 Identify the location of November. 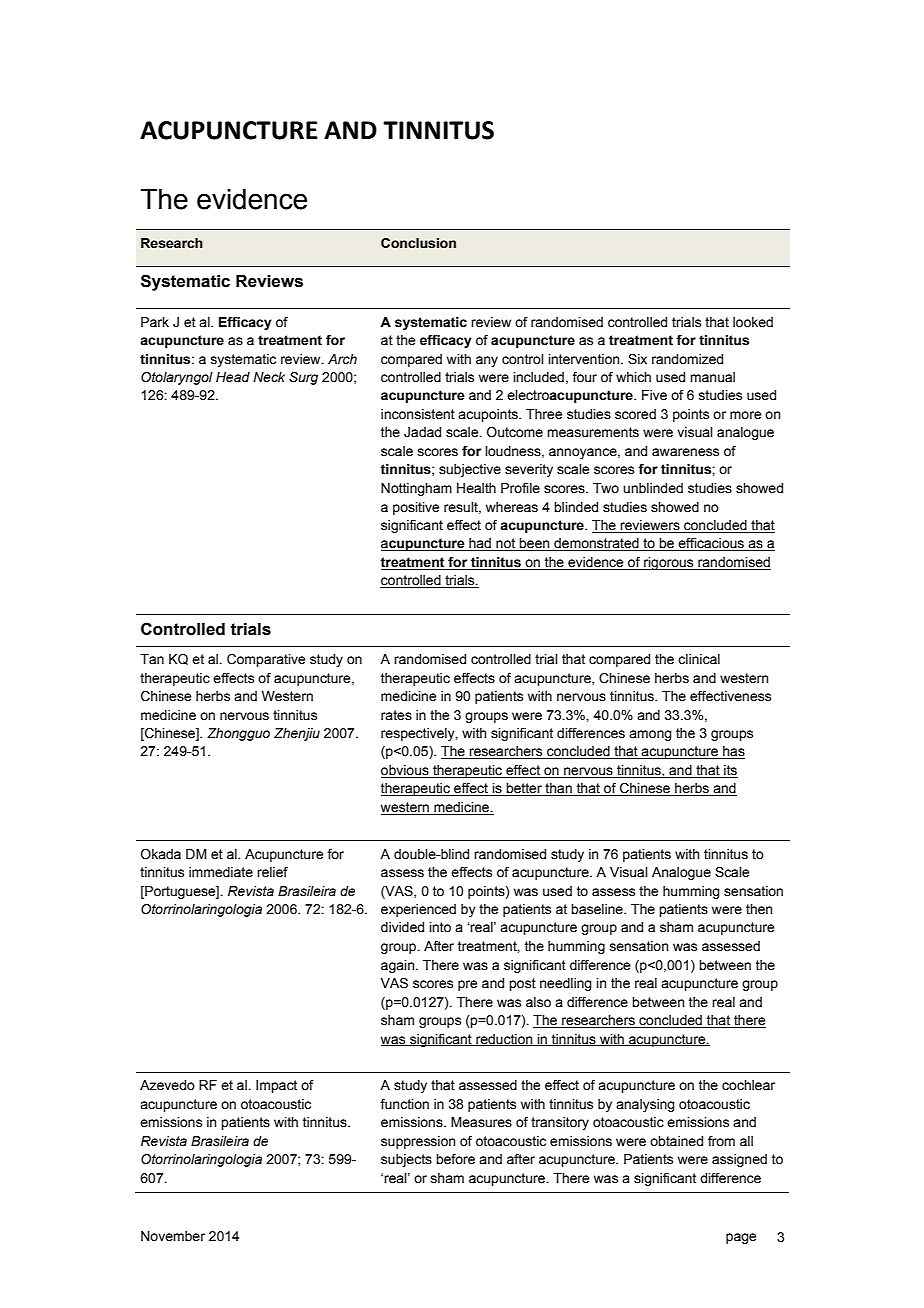
(173, 1236).
